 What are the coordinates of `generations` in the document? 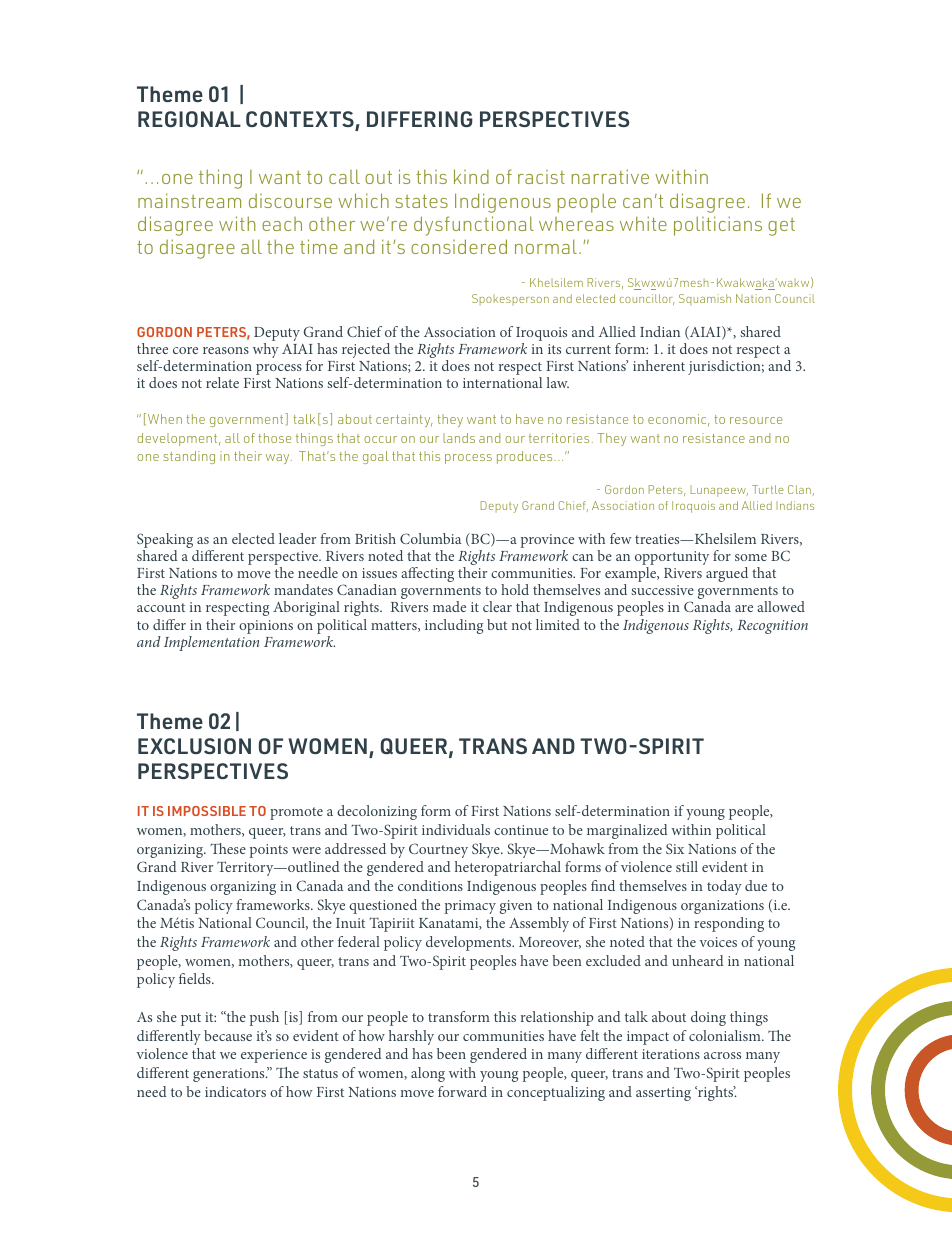 It's located at (230, 1075).
